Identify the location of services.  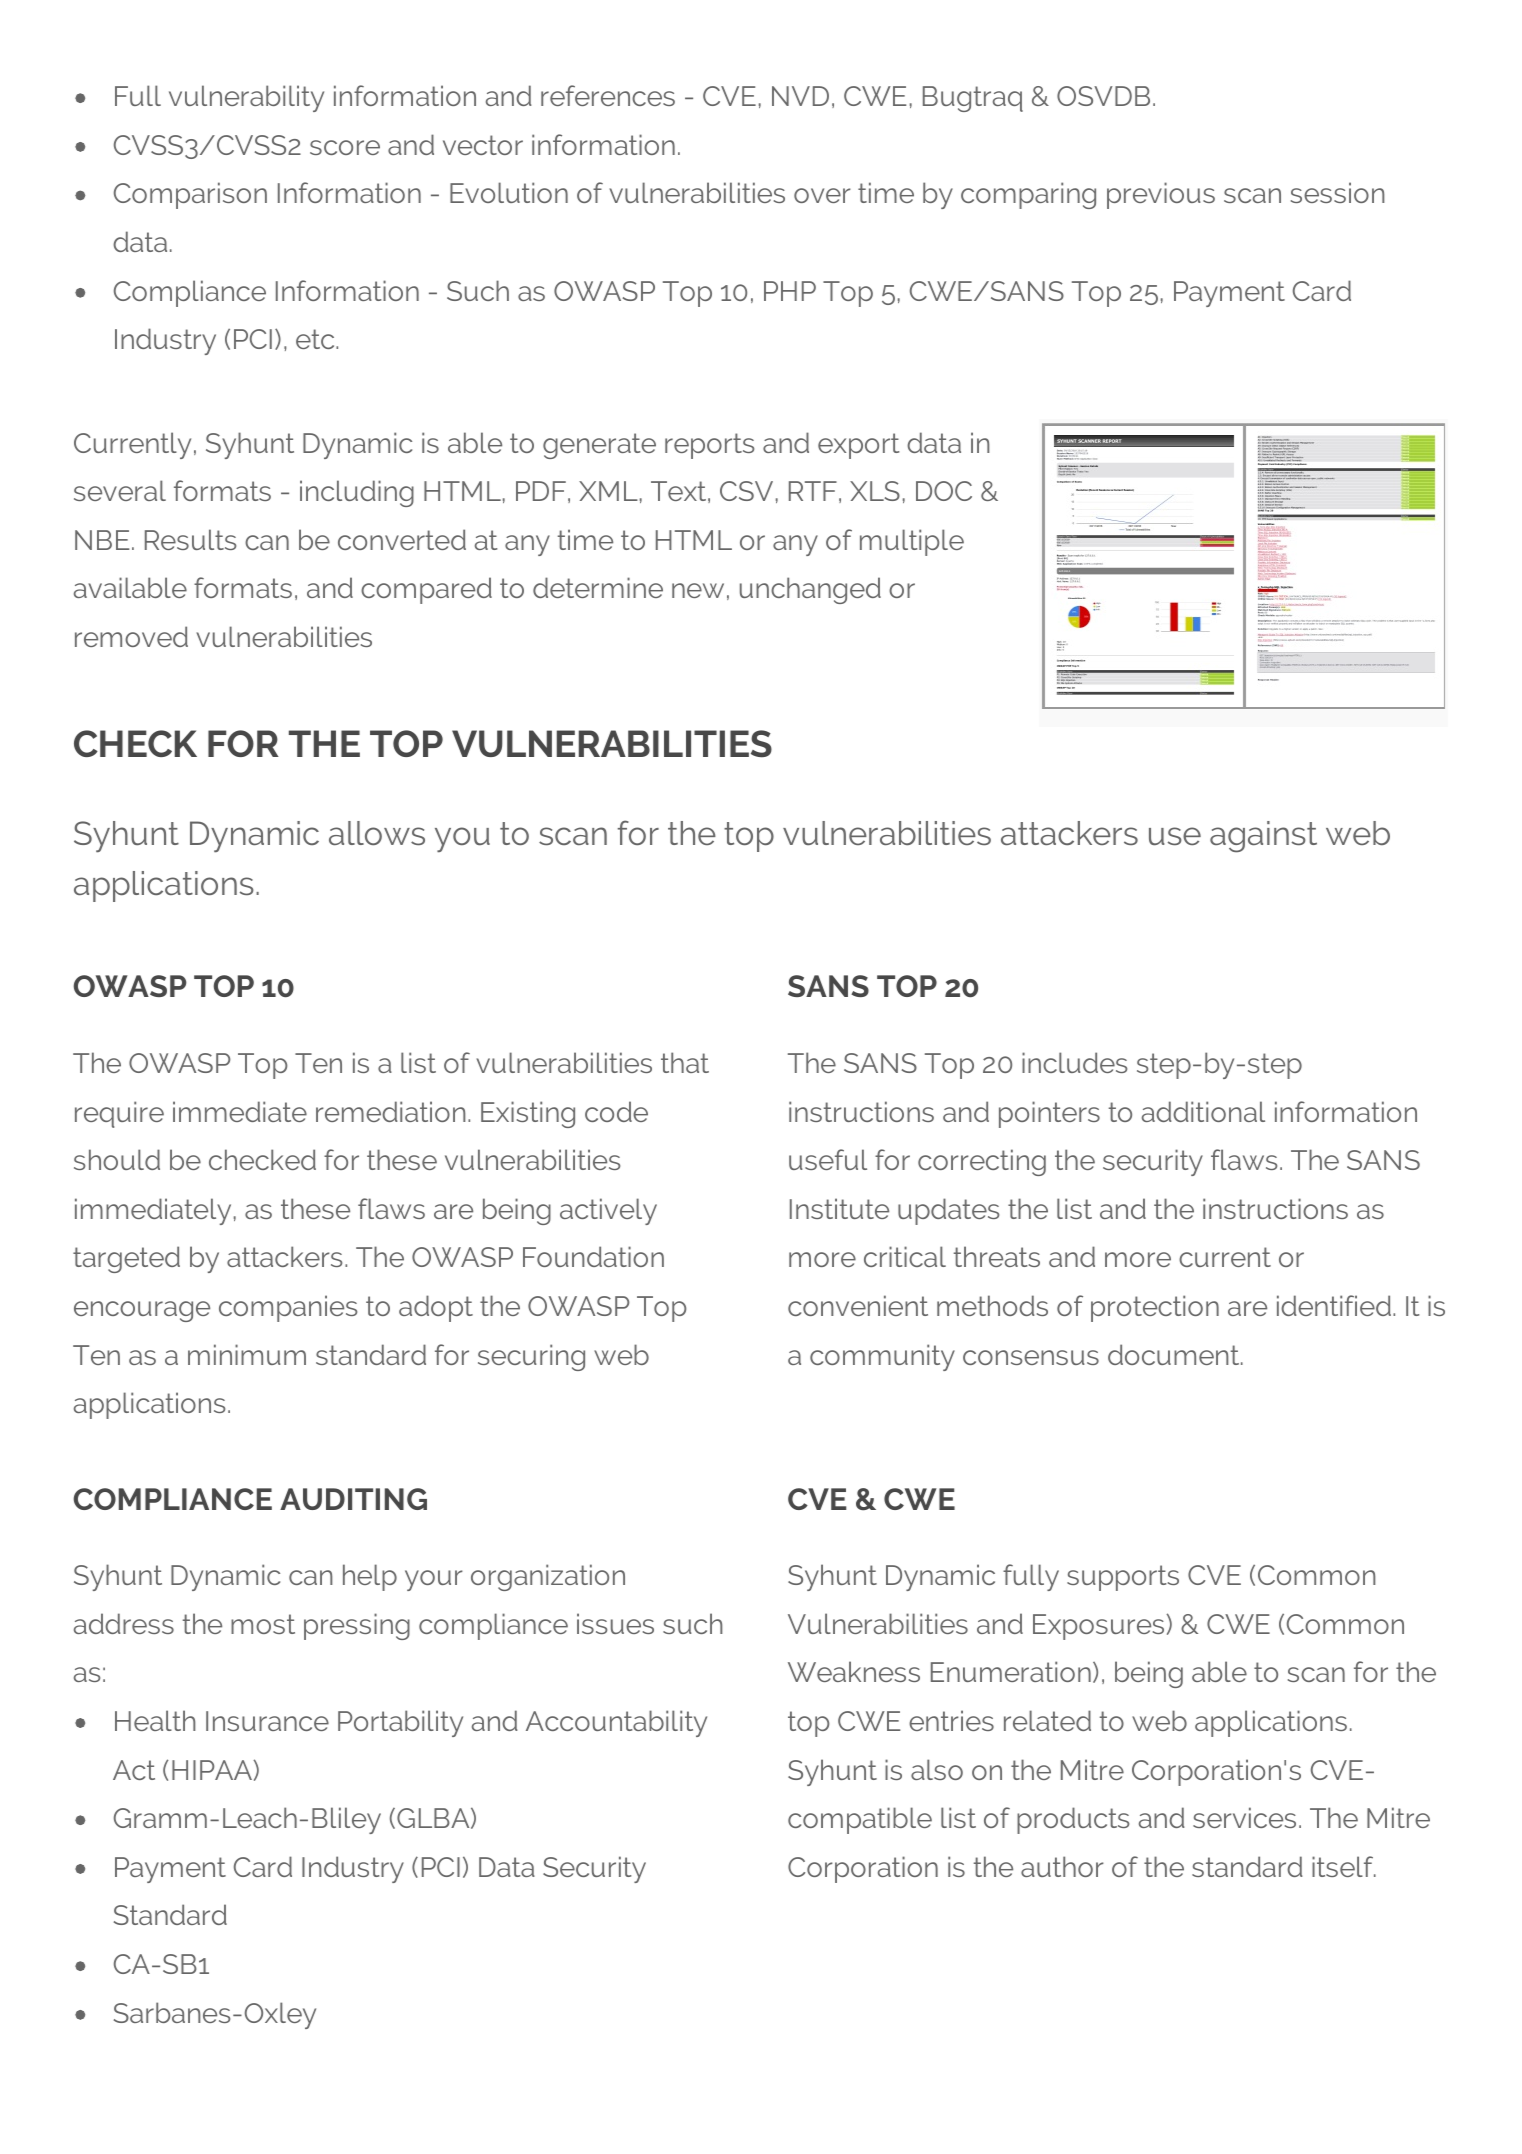
(1244, 1817).
